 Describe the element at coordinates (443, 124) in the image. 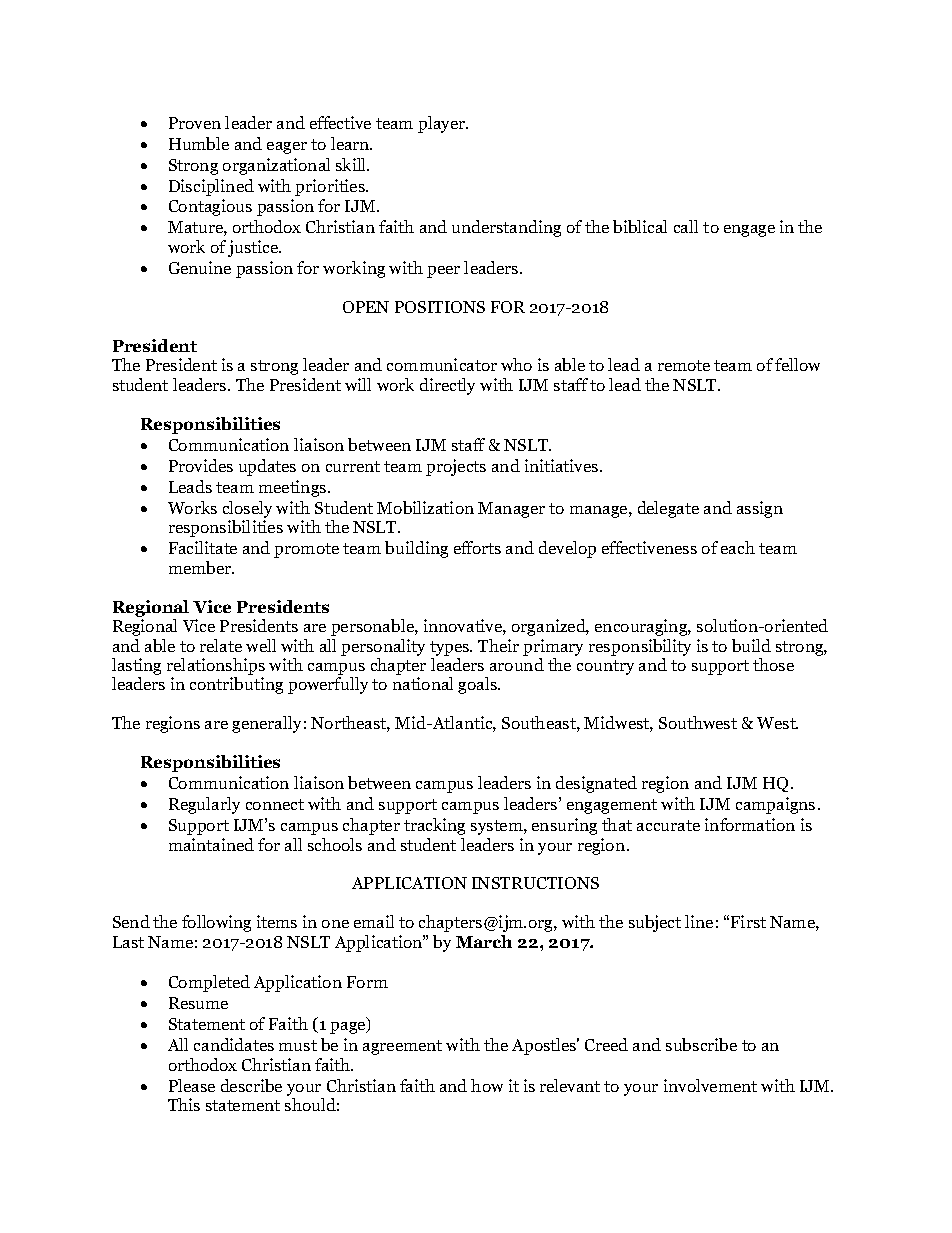

I see `player` at that location.
